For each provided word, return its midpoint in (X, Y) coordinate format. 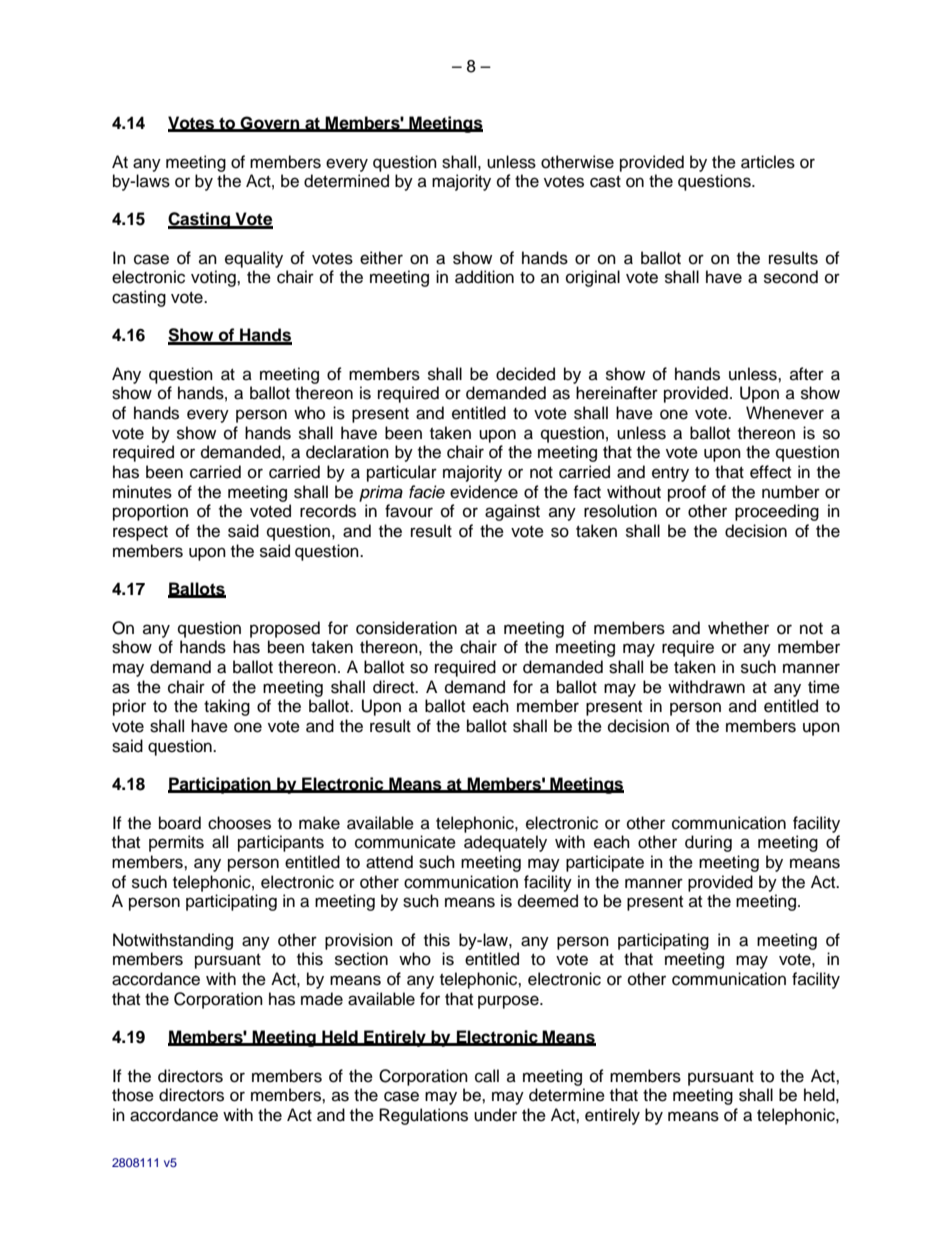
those (133, 1095)
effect (770, 472)
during (708, 843)
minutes (142, 492)
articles (768, 162)
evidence (484, 492)
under (495, 1115)
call (487, 1076)
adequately (505, 843)
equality (254, 259)
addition (484, 277)
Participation (220, 785)
